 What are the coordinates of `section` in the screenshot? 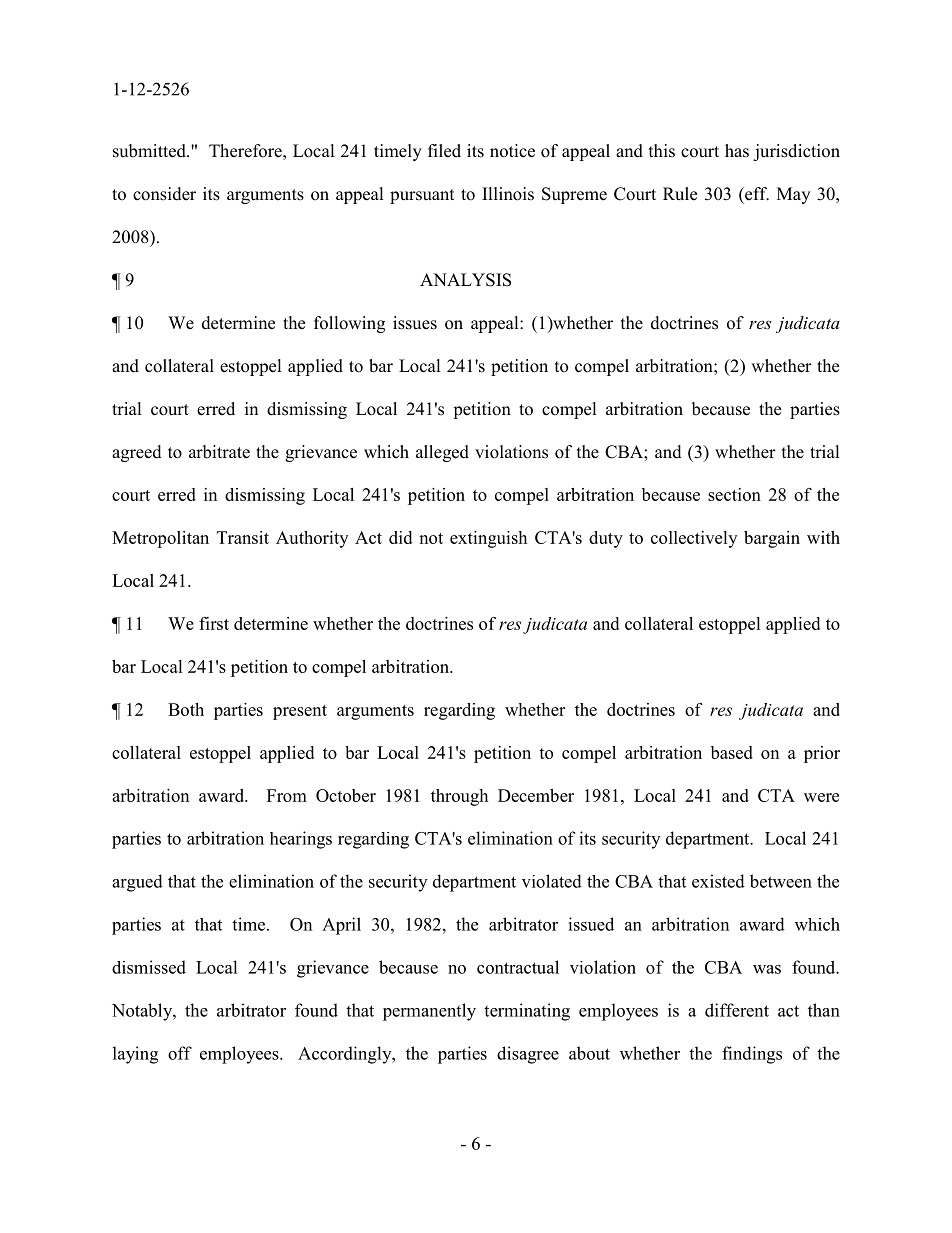 It's located at (734, 494).
